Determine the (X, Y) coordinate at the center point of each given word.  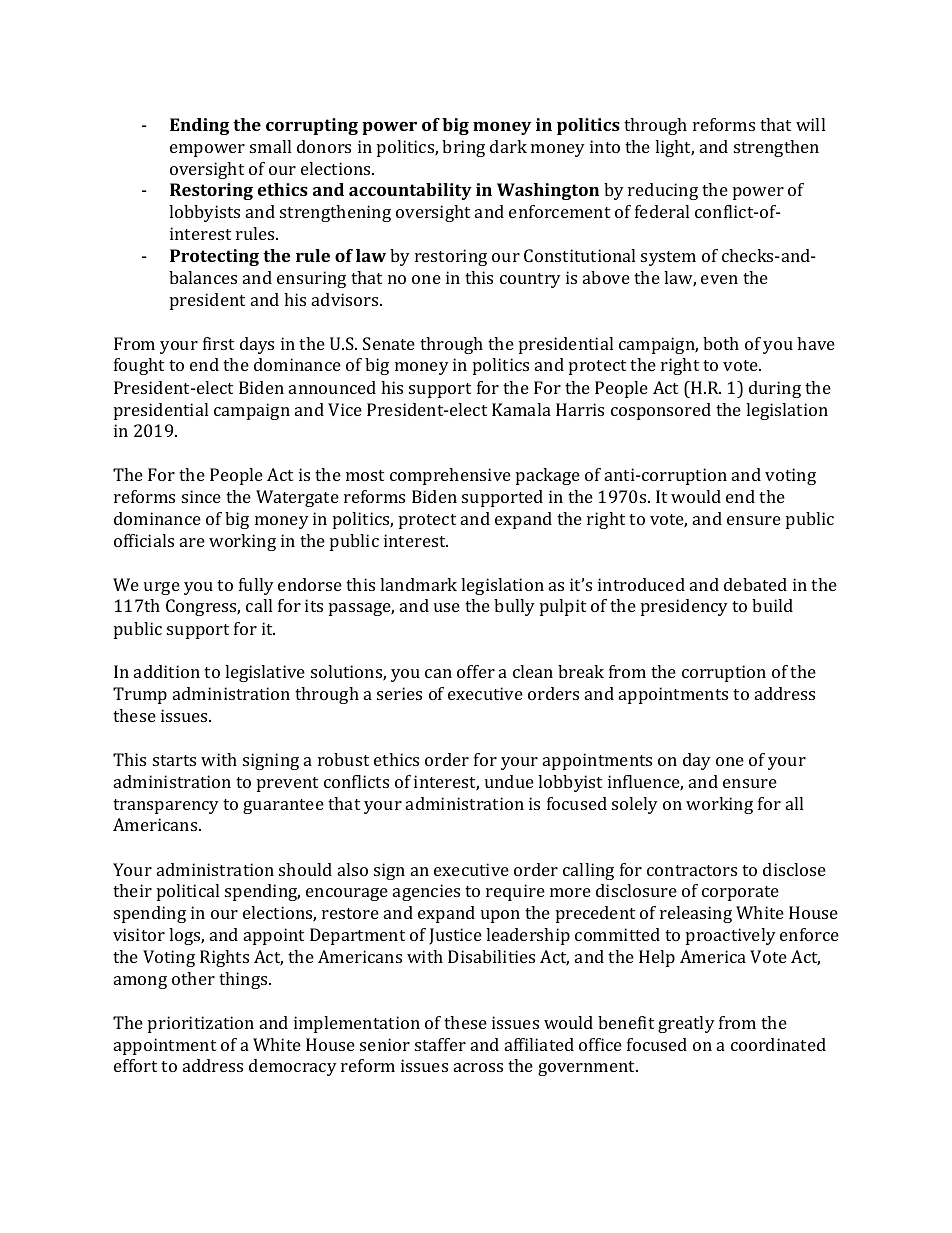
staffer (440, 1044)
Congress (203, 607)
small (270, 146)
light (674, 148)
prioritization (201, 1024)
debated (755, 584)
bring (463, 148)
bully (514, 607)
